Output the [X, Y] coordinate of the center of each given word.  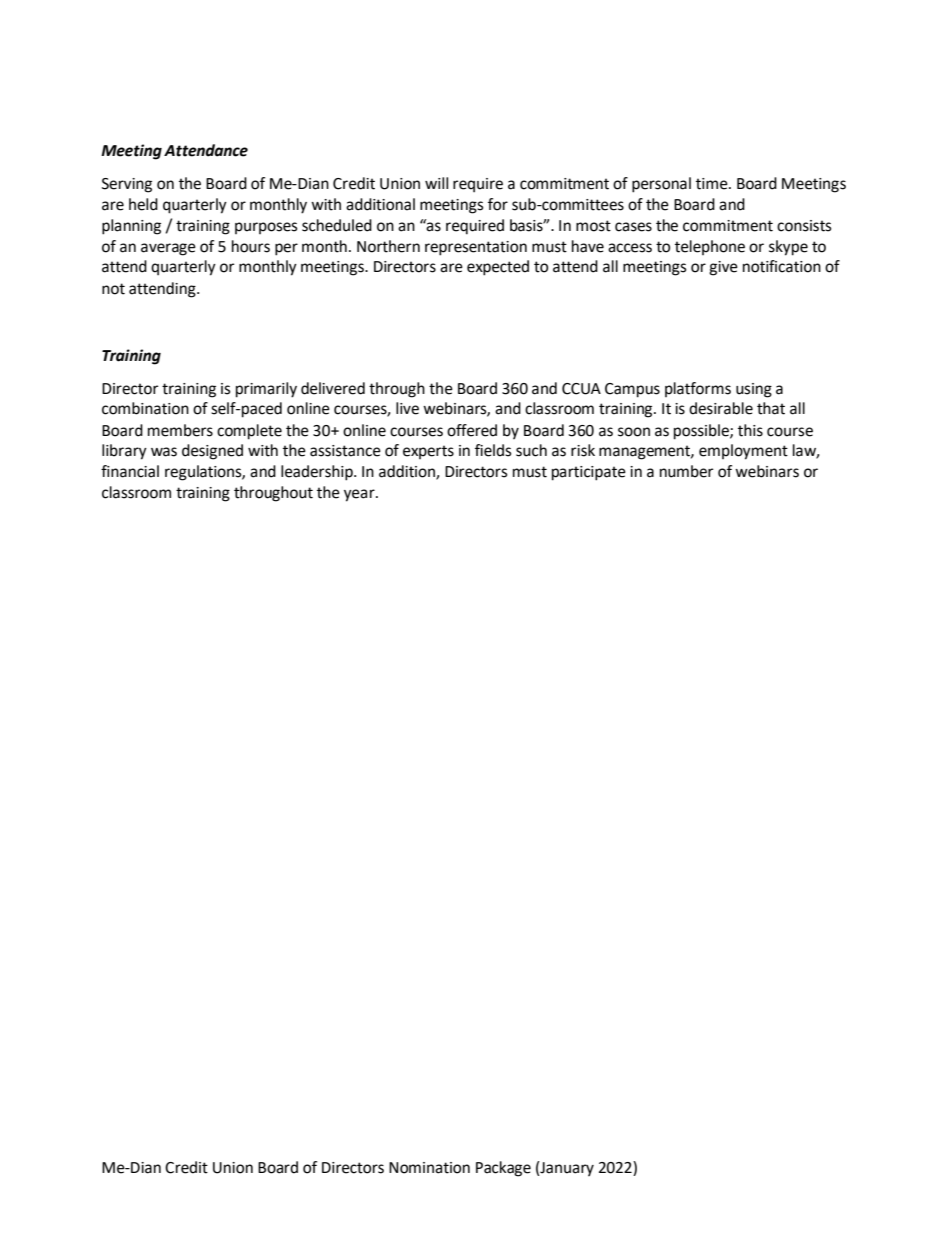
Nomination [429, 1168]
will [436, 183]
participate [589, 473]
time [713, 184]
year [360, 495]
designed [212, 452]
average [168, 249]
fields [493, 450]
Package [503, 1169]
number [686, 471]
